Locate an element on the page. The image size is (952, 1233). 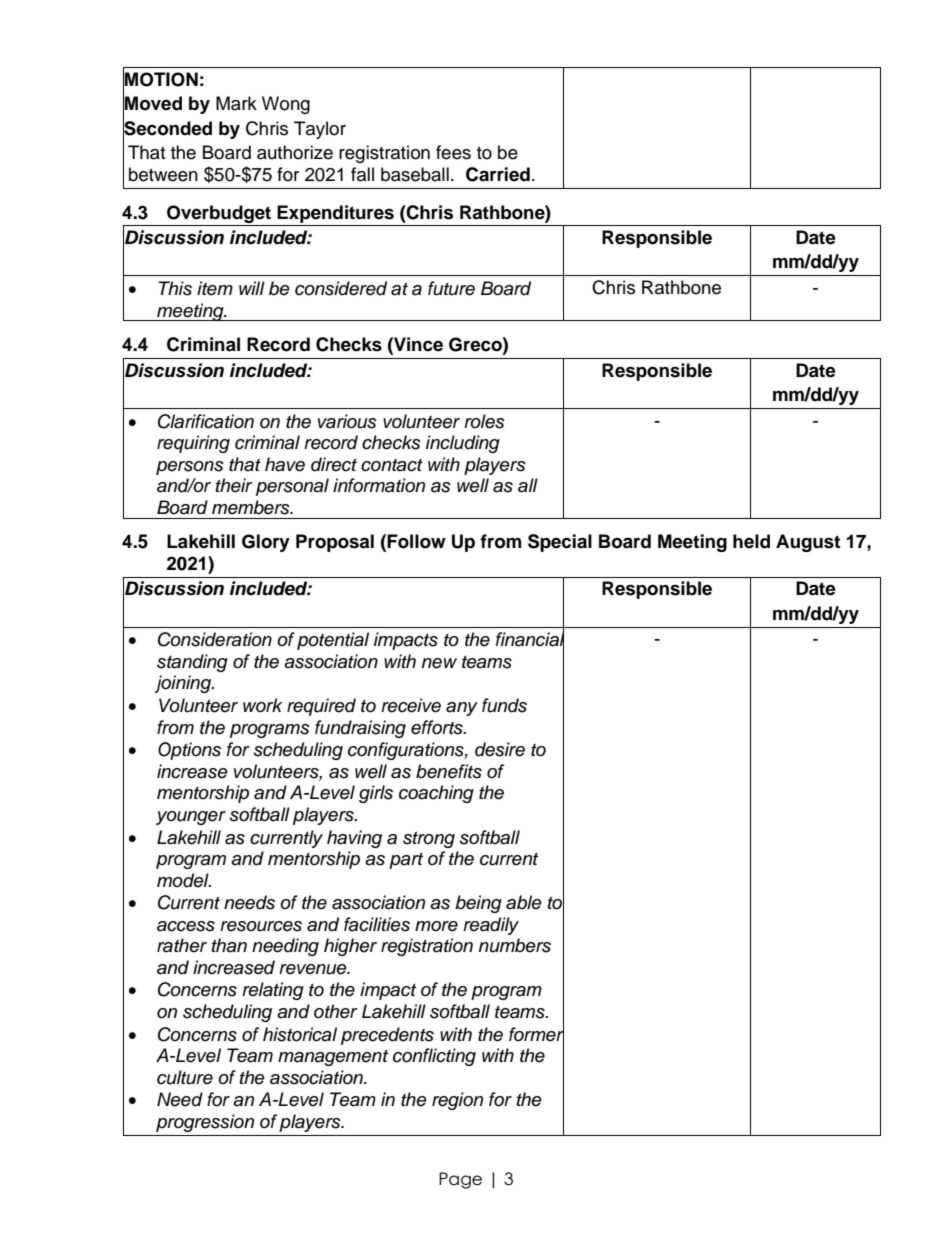
Consideration is located at coordinates (215, 639).
